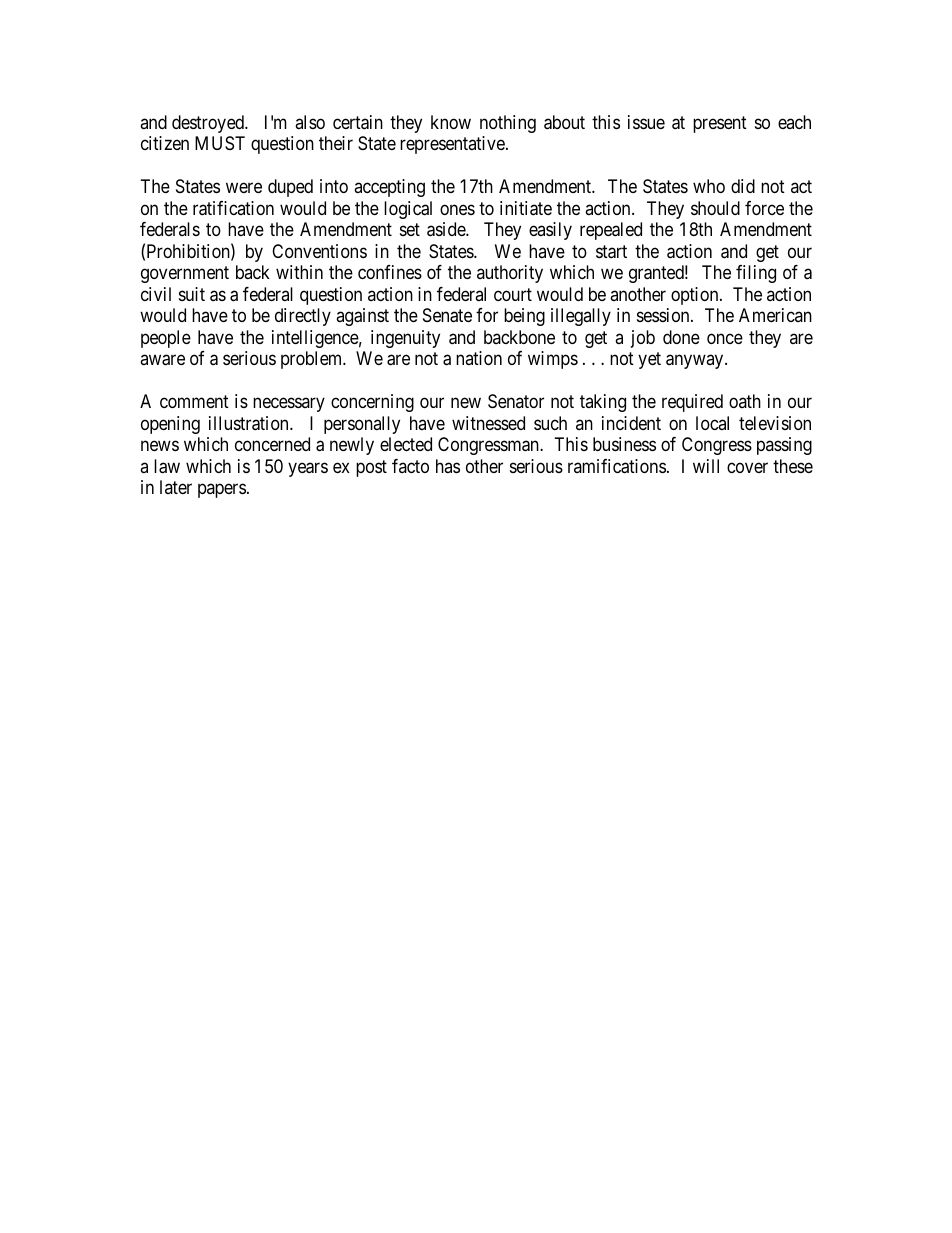 The width and height of the screenshot is (952, 1233). Describe the element at coordinates (233, 208) in the screenshot. I see `ratification` at that location.
